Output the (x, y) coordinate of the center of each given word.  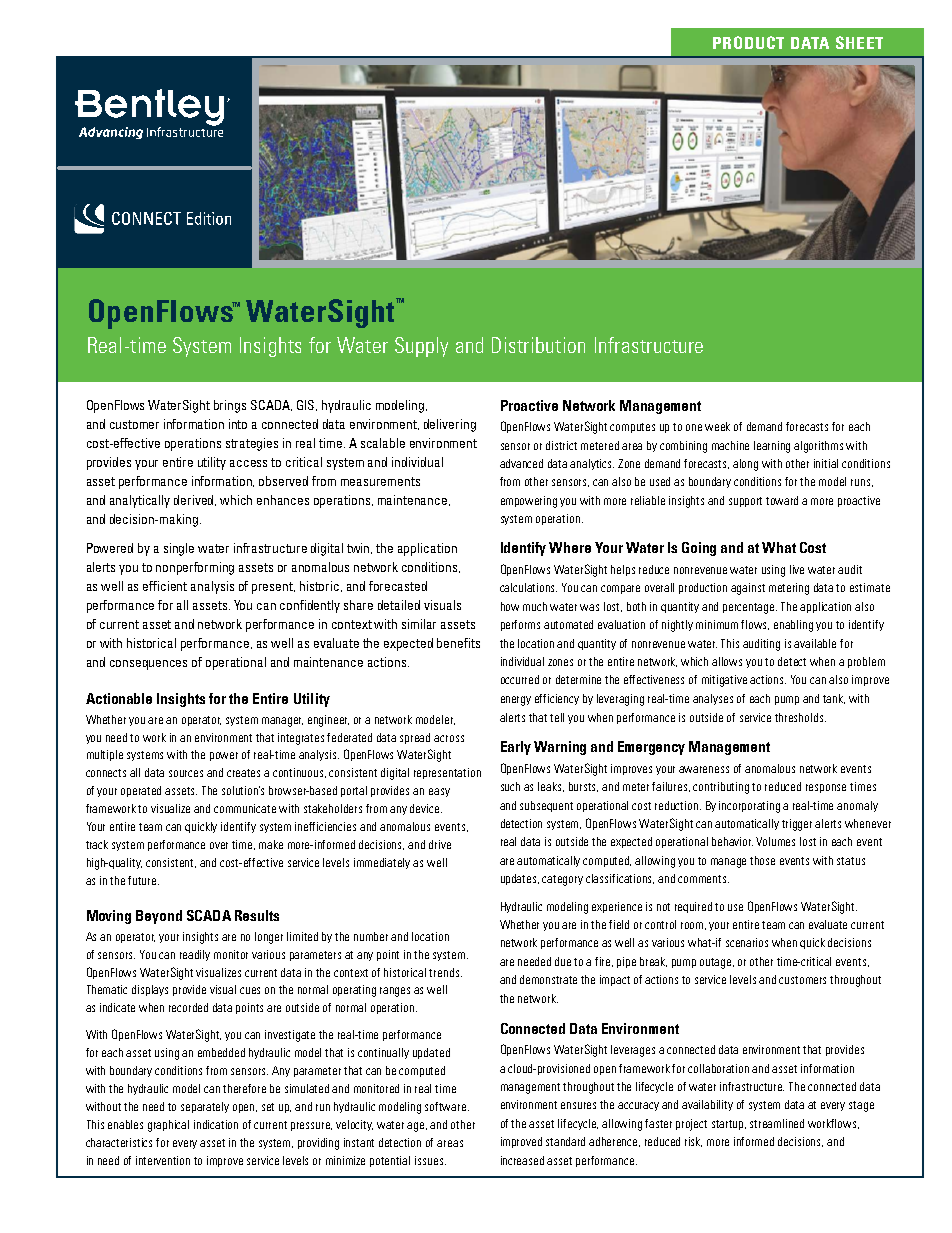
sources (186, 773)
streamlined (777, 1123)
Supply (421, 347)
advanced (521, 463)
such (510, 786)
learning (772, 447)
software (447, 1106)
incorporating (749, 807)
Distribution (538, 345)
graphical (168, 1126)
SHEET (859, 42)
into (238, 424)
